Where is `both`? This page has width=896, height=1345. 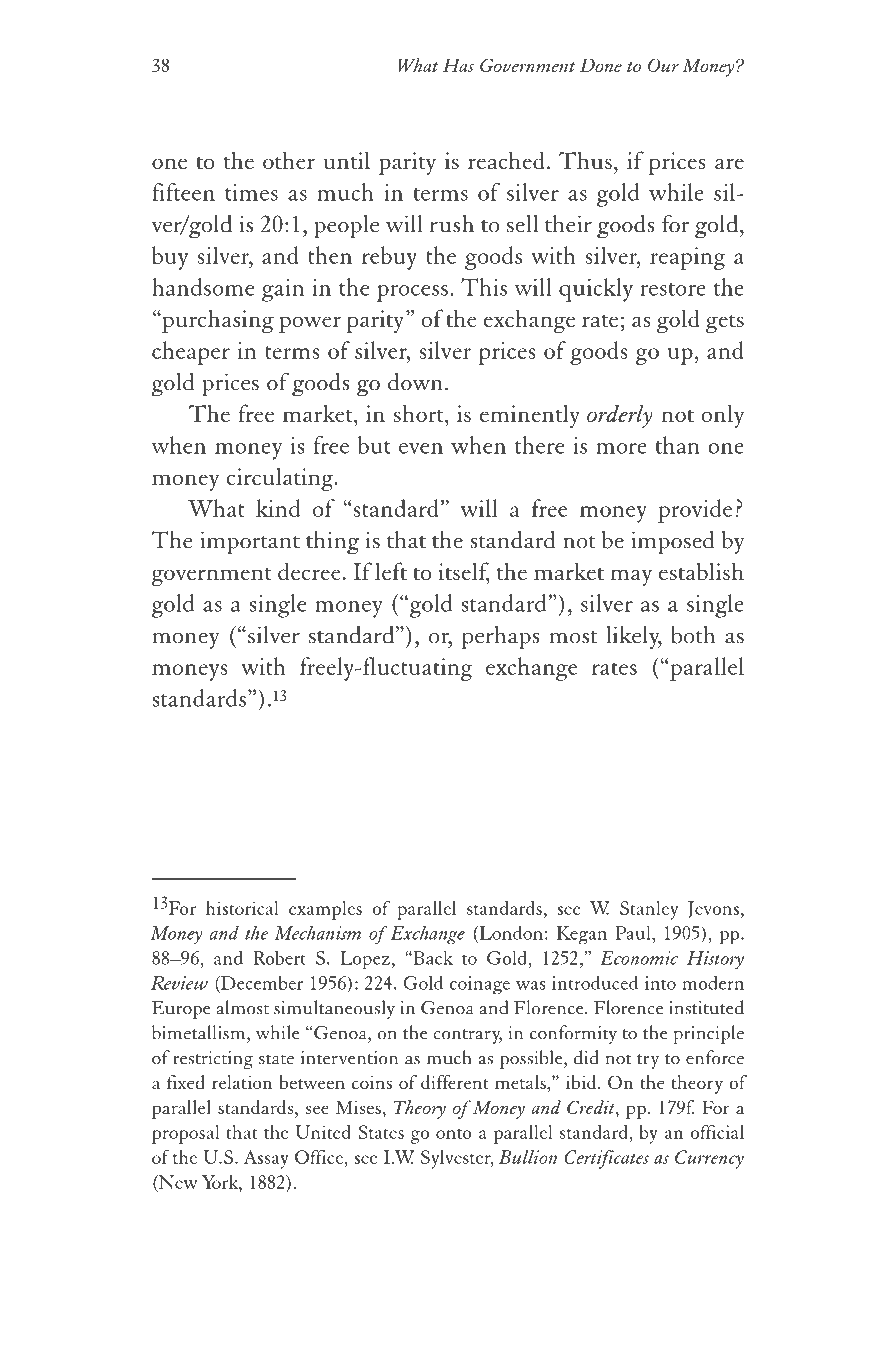
both is located at coordinates (693, 635).
